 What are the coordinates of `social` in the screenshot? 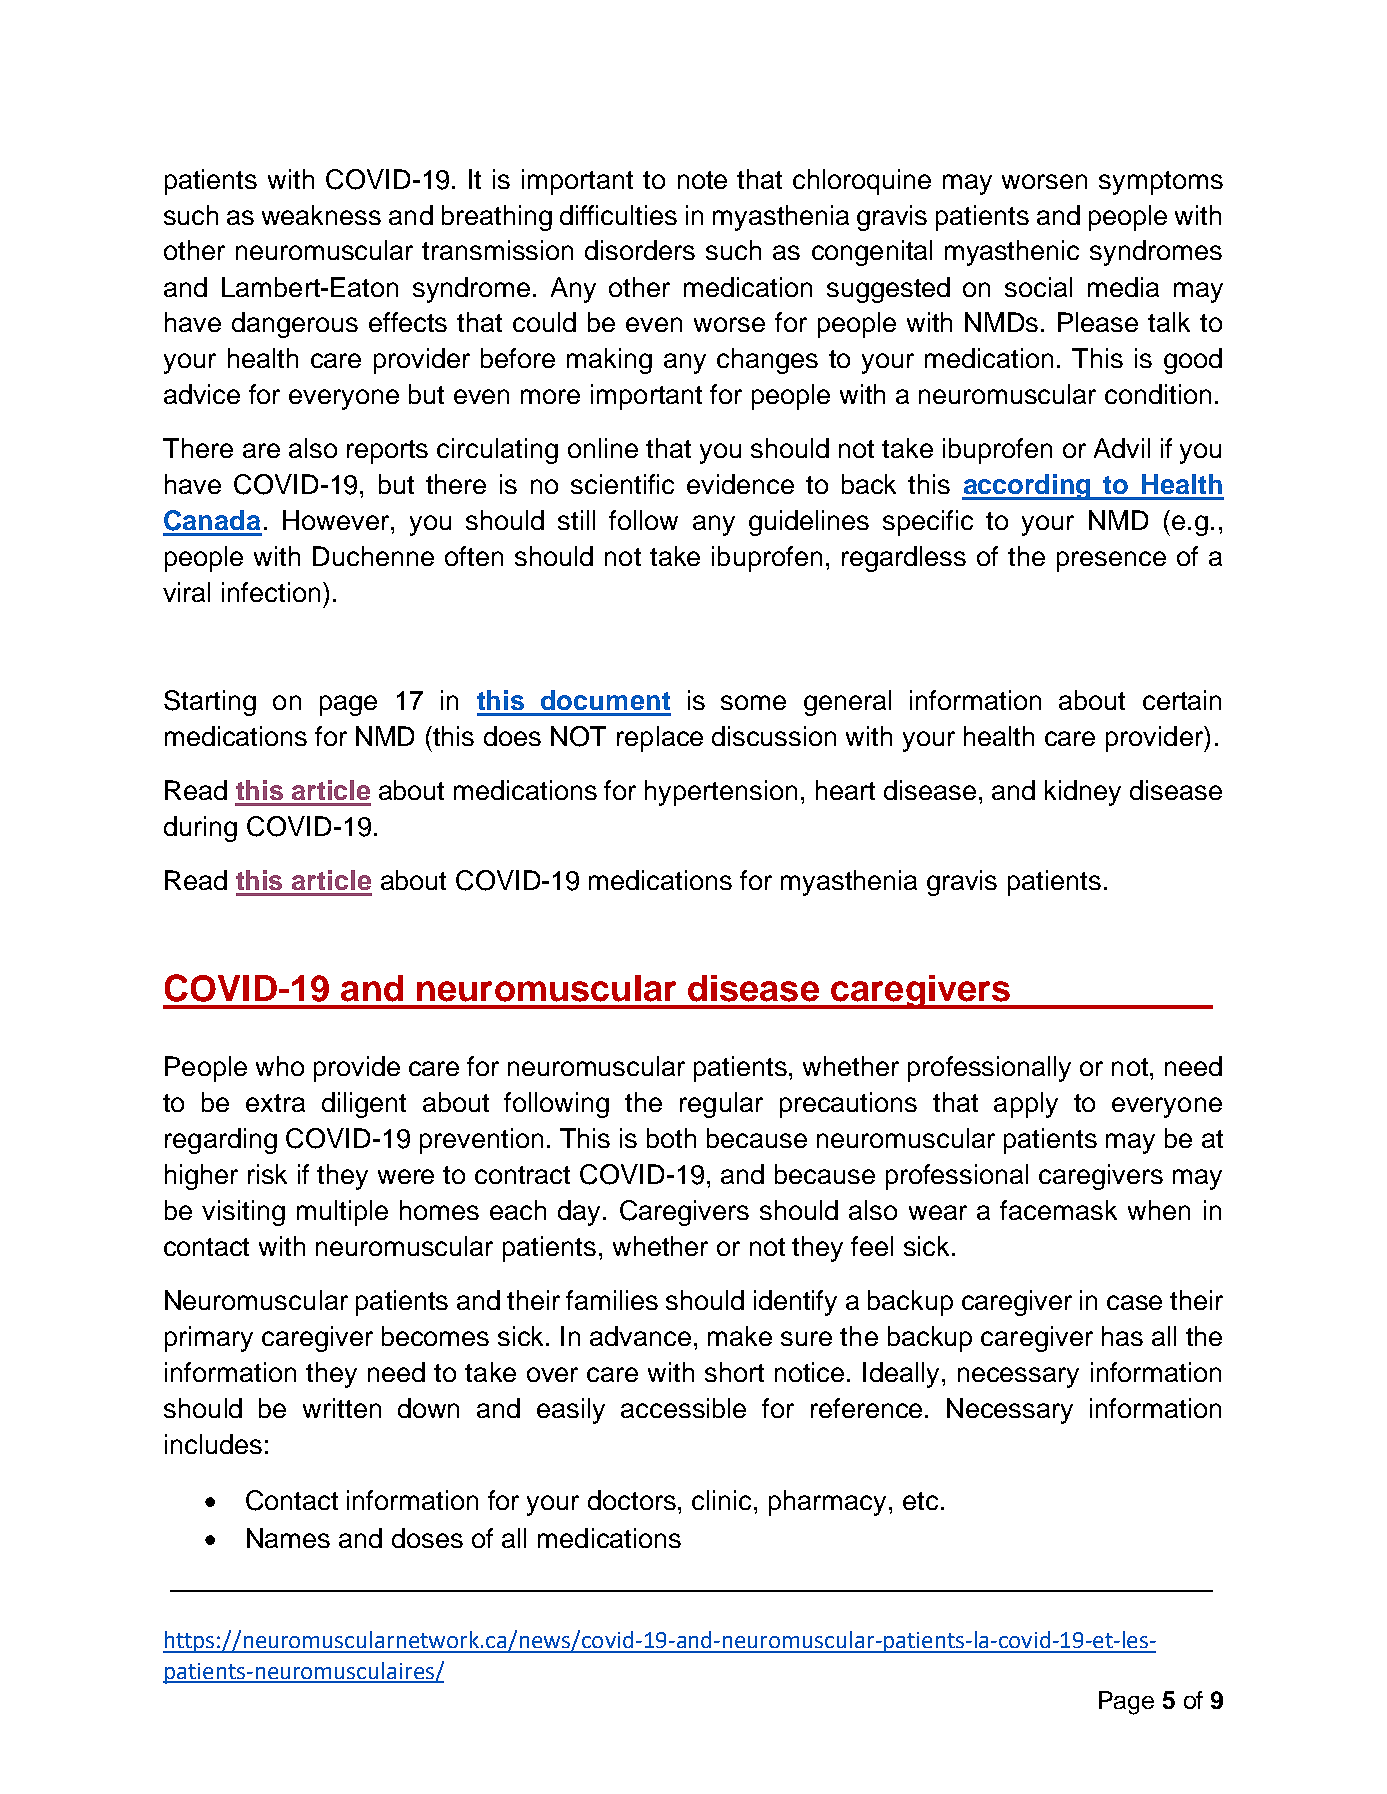 It's located at (1038, 287).
